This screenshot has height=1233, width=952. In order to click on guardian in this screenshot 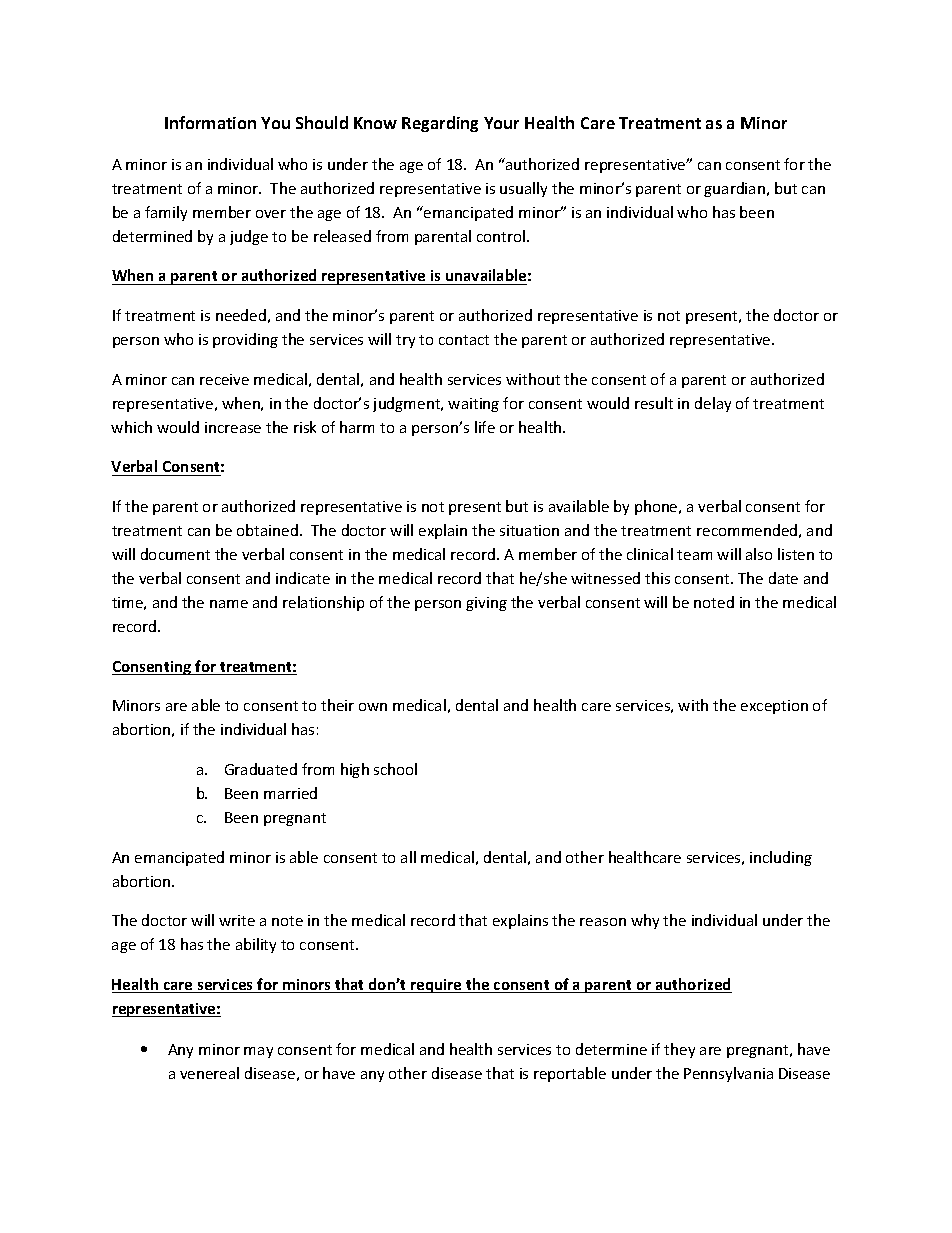, I will do `click(734, 189)`.
